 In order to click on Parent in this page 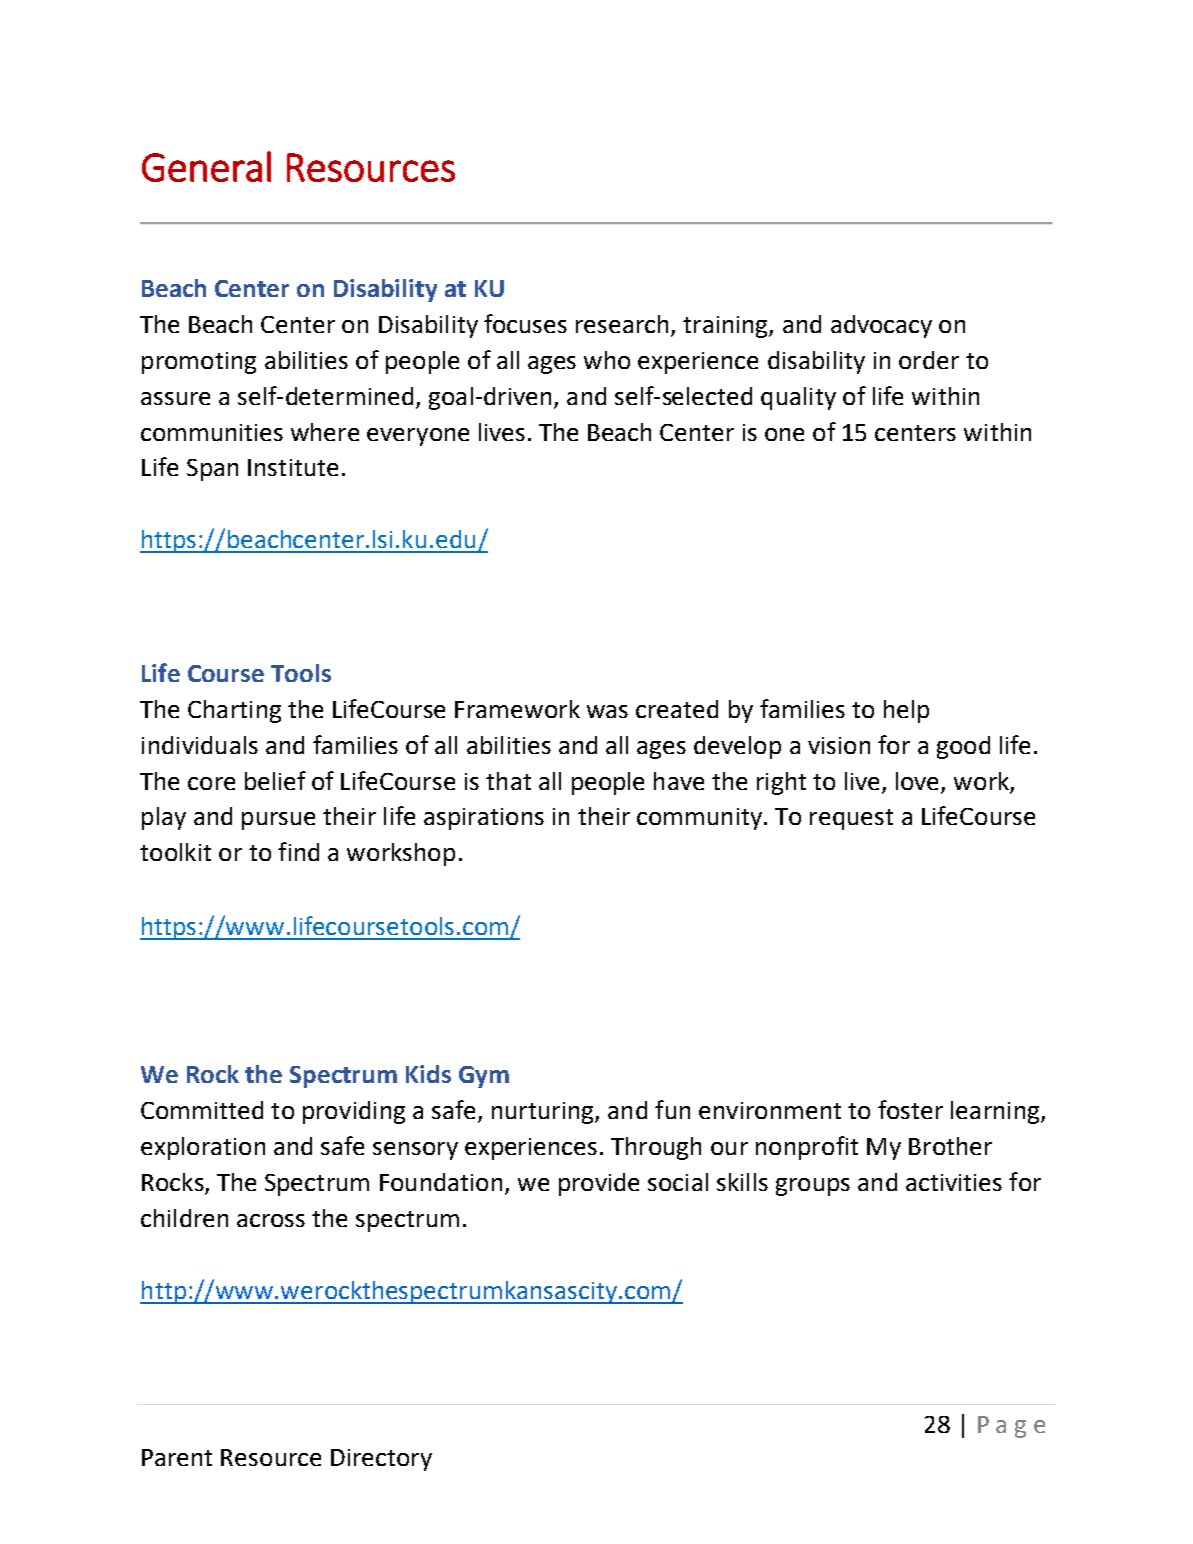, I will do `click(177, 1457)`.
